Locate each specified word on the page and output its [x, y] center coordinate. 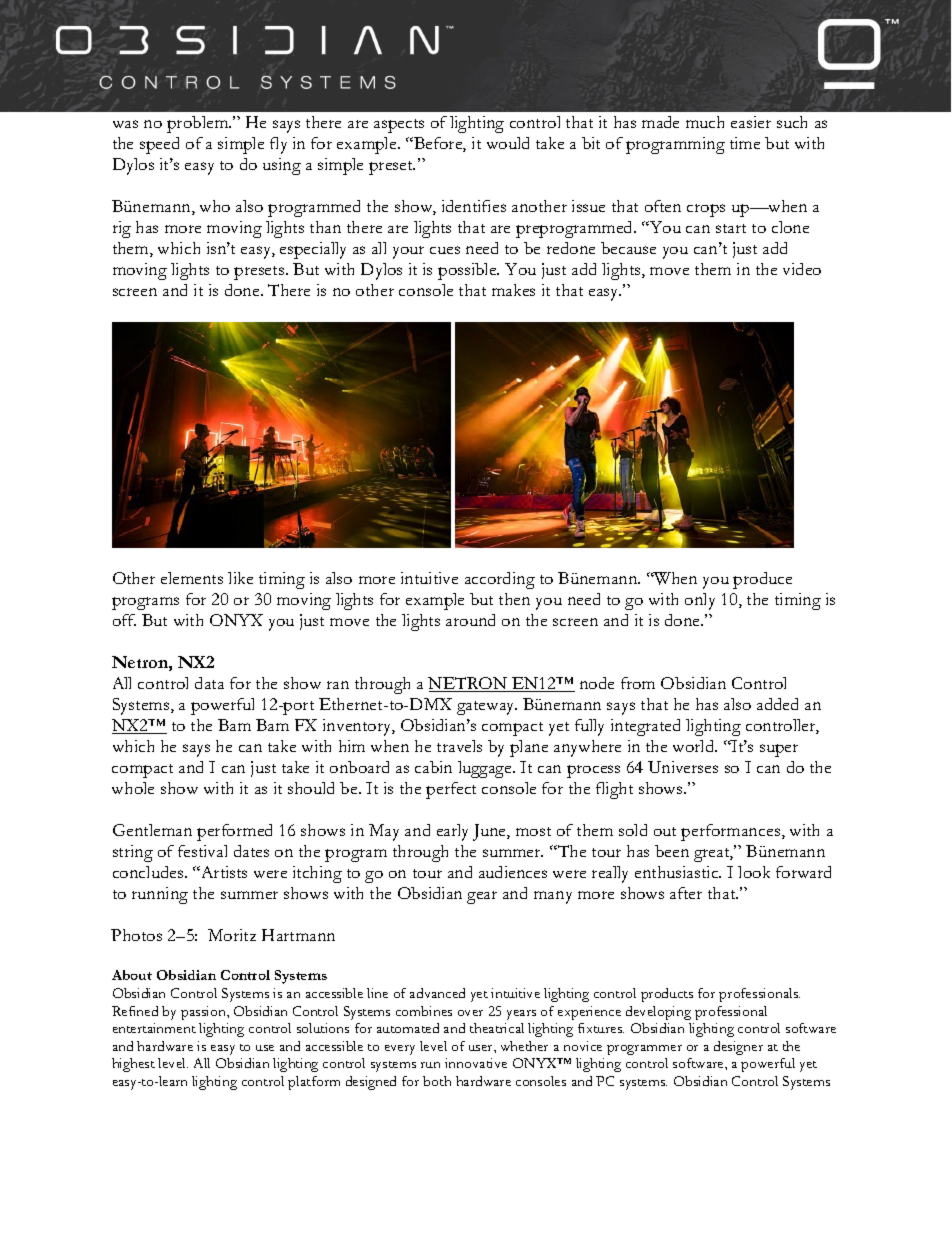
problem [199, 124]
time [745, 143]
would [508, 143]
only [700, 601]
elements [192, 578]
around [470, 620]
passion [204, 1013]
